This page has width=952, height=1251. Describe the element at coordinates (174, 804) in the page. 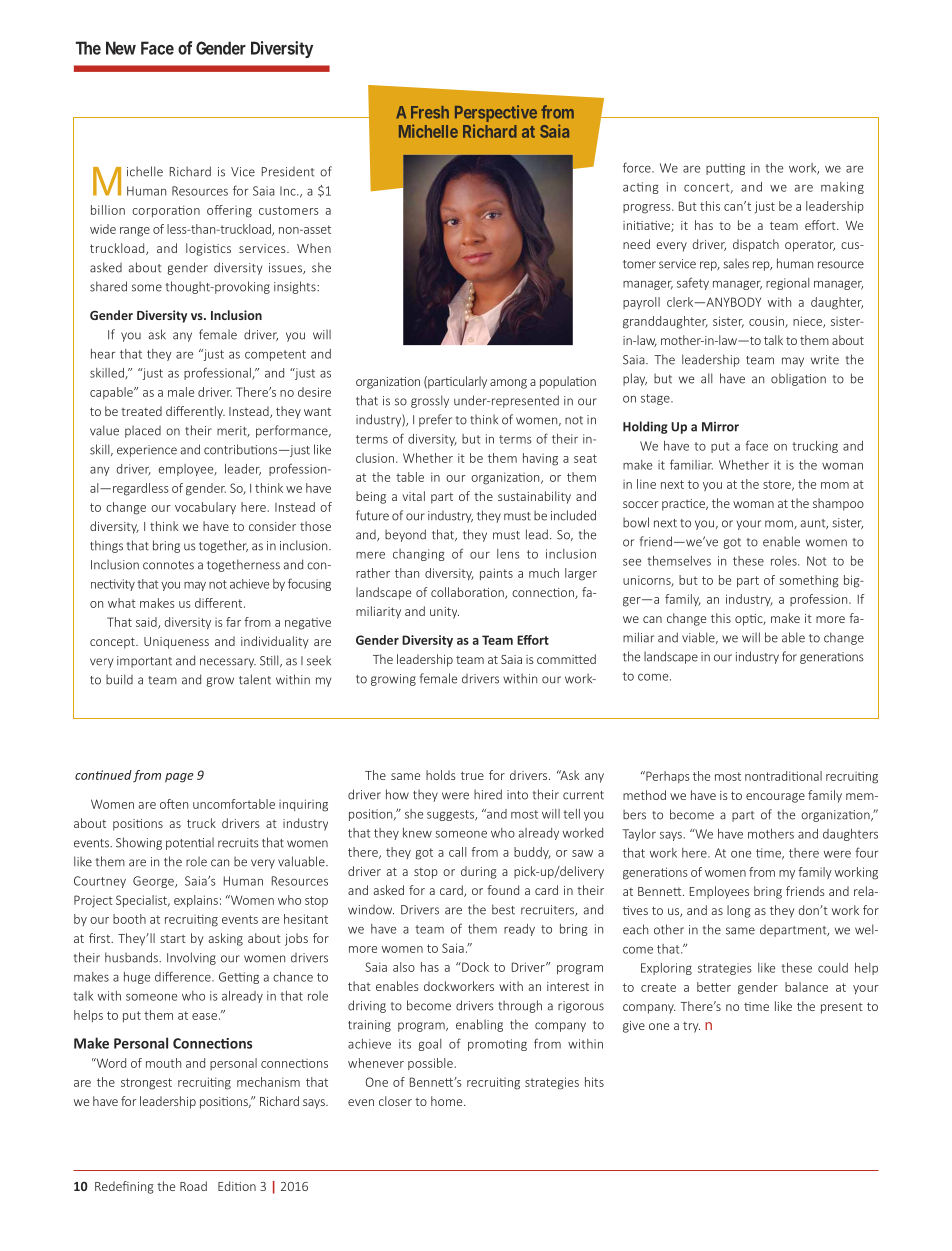

I see `often` at that location.
